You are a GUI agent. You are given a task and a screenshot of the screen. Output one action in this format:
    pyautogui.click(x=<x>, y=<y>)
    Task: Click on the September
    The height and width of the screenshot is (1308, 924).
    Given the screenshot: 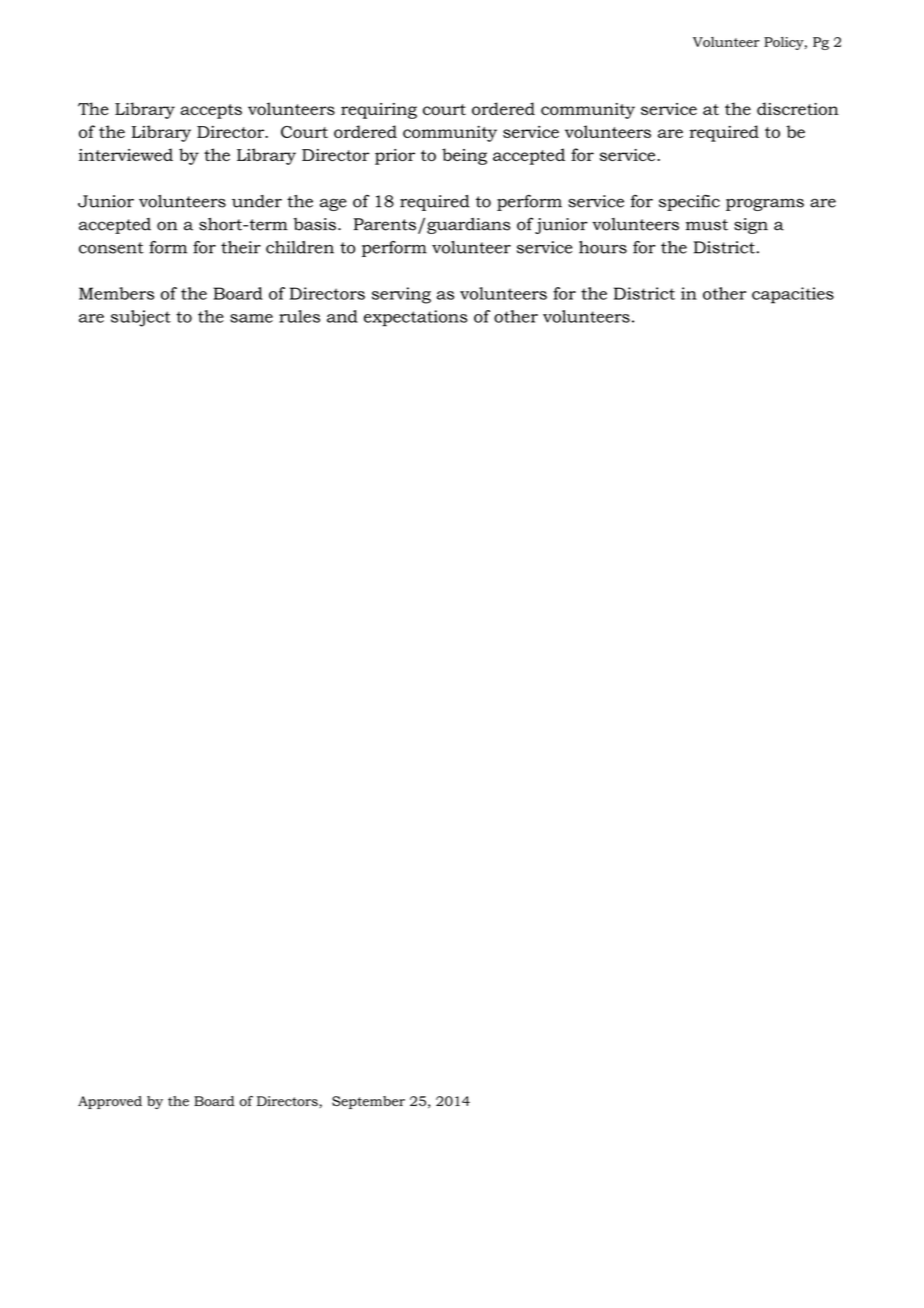 What is the action you would take?
    pyautogui.click(x=368, y=1102)
